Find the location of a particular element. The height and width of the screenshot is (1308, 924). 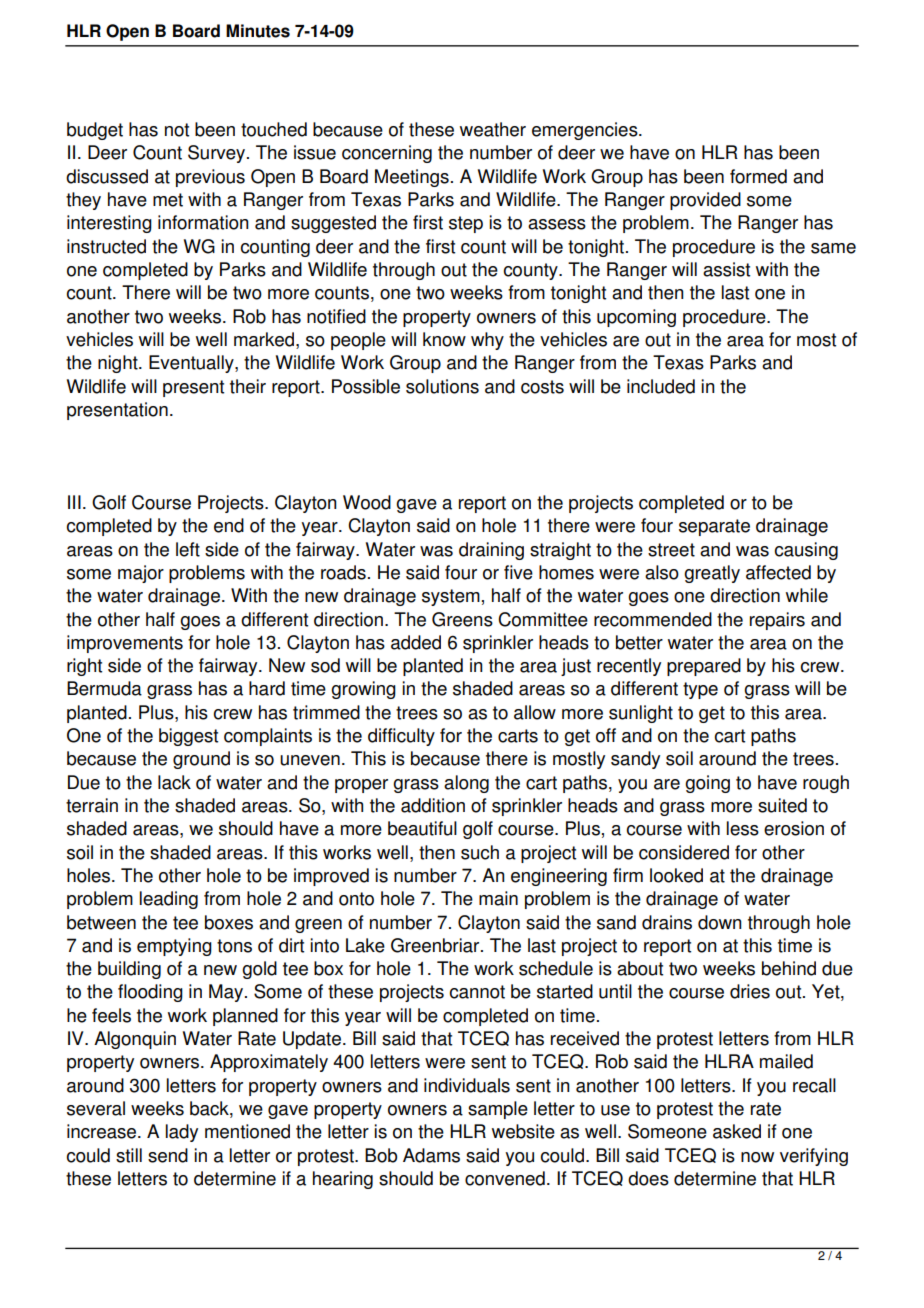

Minutes is located at coordinates (258, 31).
